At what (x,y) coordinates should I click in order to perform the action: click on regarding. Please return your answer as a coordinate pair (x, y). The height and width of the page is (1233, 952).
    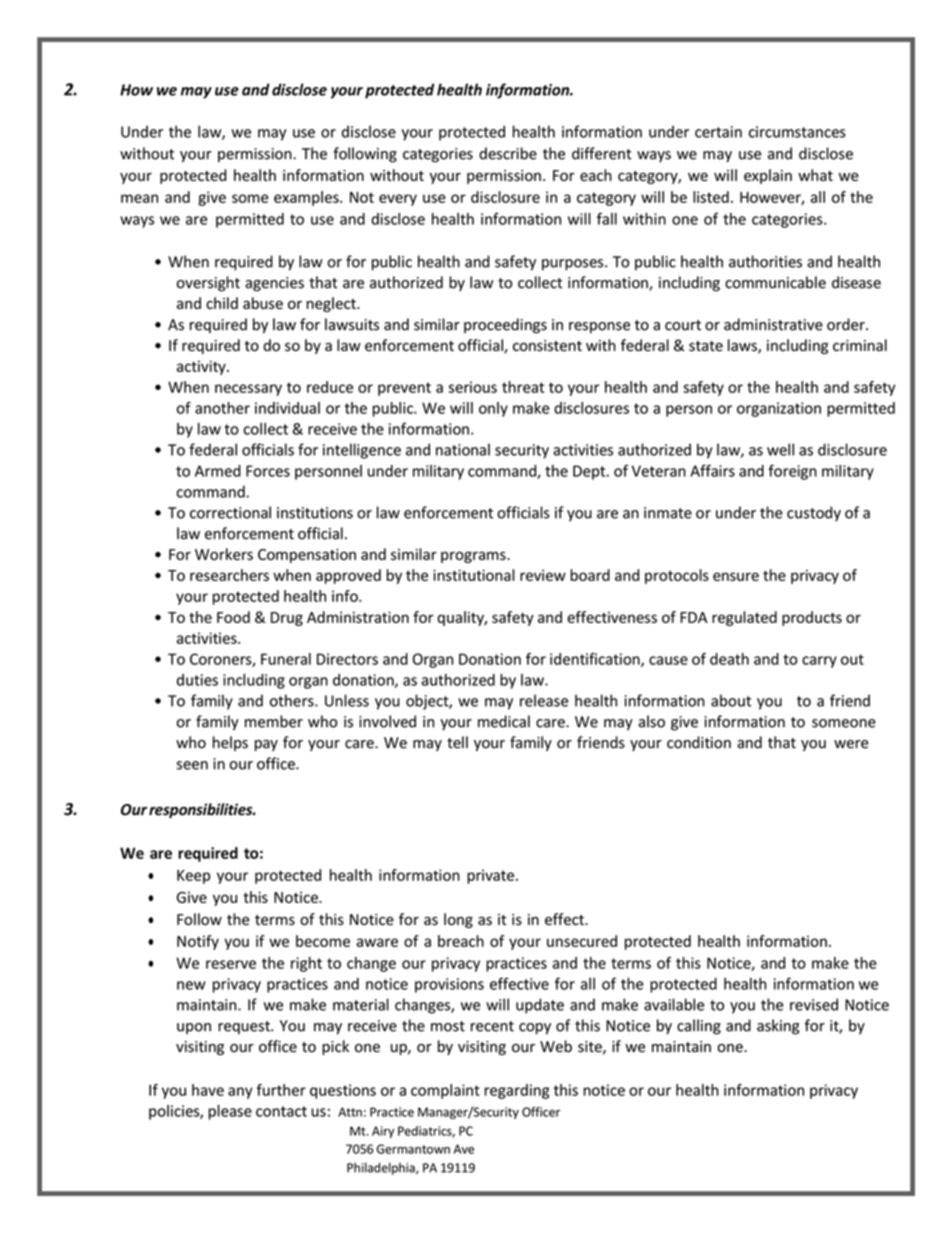
    Looking at the image, I should click on (516, 1091).
